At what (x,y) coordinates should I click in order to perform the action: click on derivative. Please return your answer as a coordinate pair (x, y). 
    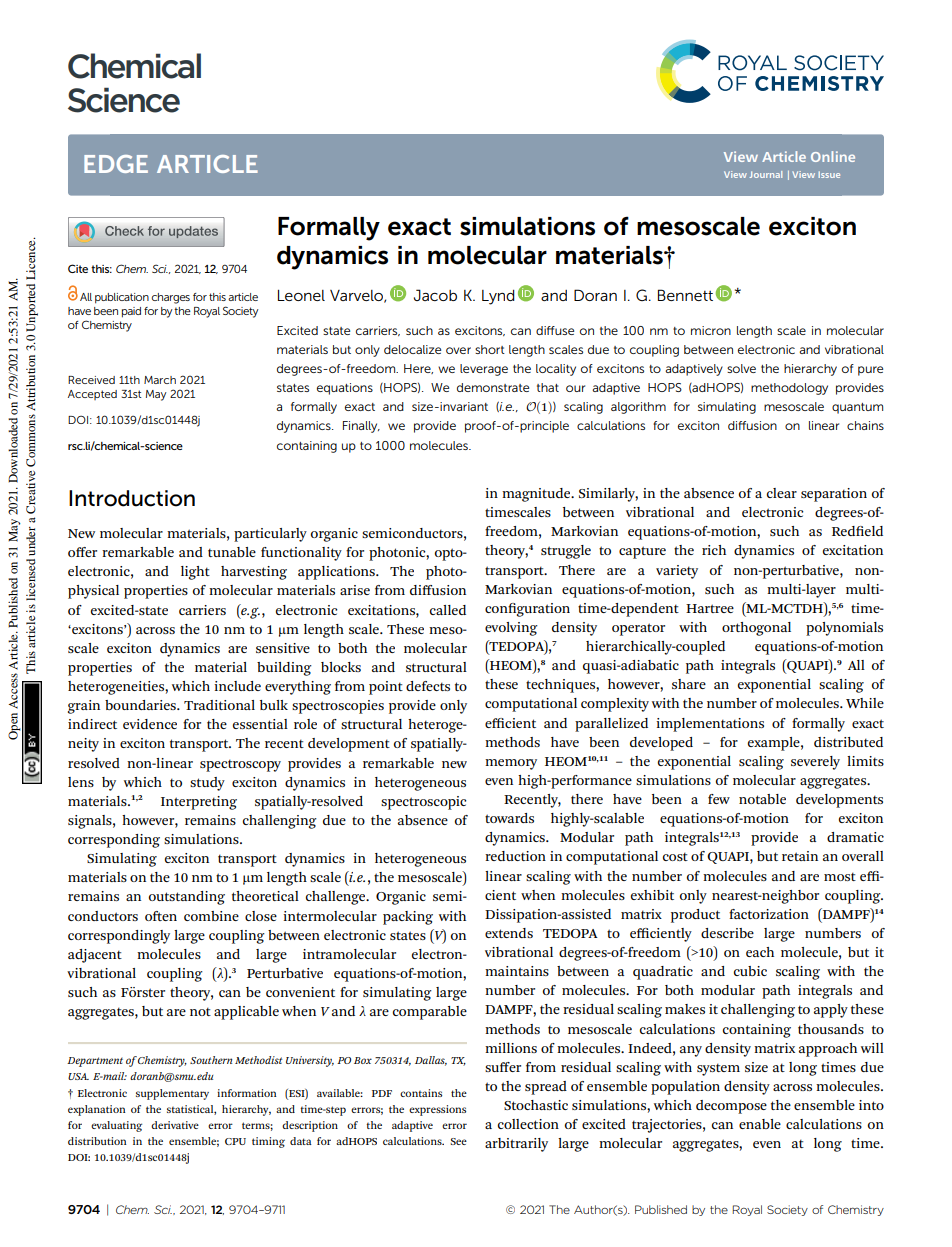
    Looking at the image, I should click on (175, 1125).
